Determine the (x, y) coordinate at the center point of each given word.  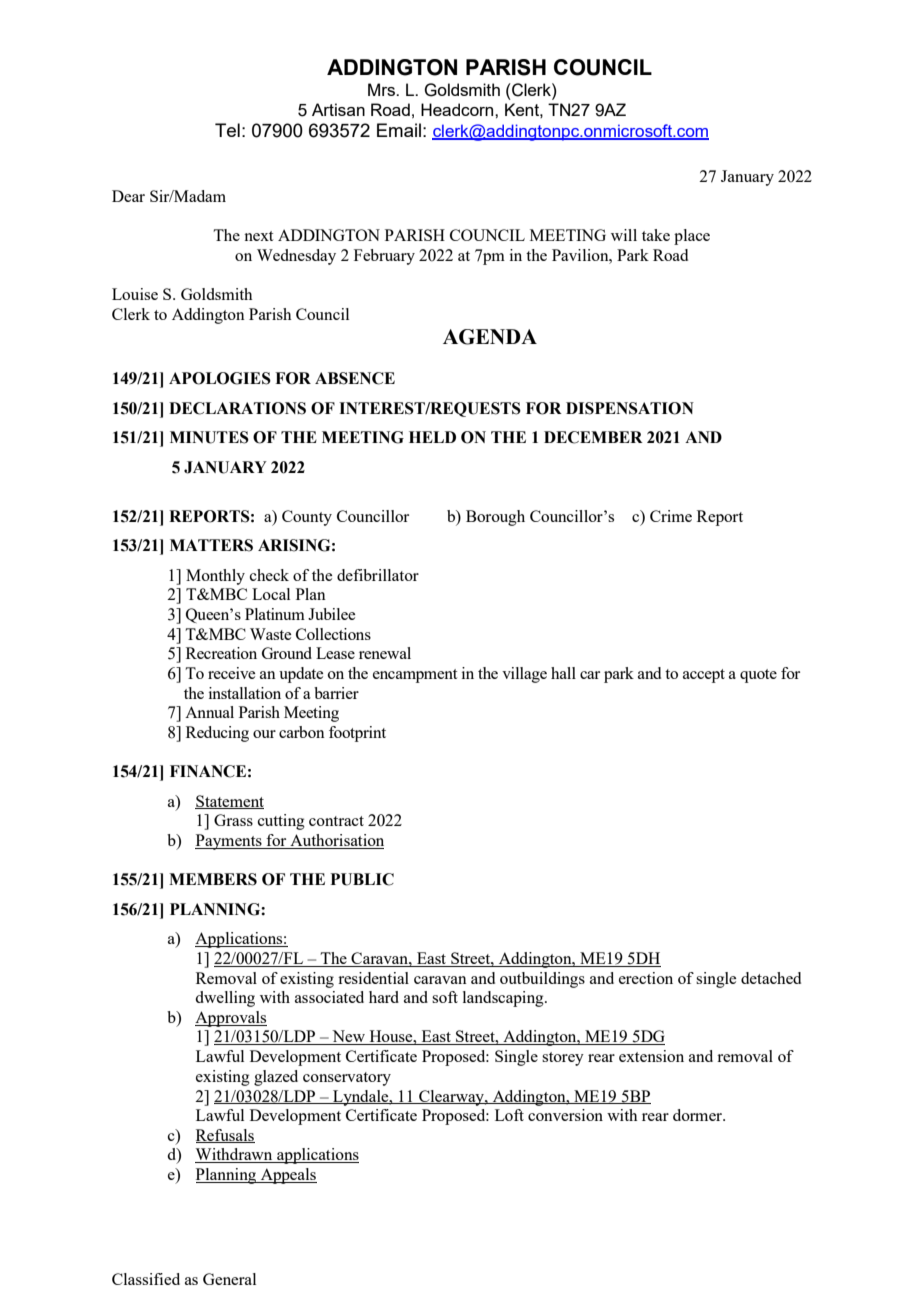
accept (704, 676)
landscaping (504, 999)
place (692, 237)
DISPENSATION (630, 408)
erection (646, 978)
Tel (227, 130)
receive (231, 673)
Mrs (383, 89)
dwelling (225, 999)
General (229, 1279)
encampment (415, 676)
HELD (432, 437)
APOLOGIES (220, 378)
